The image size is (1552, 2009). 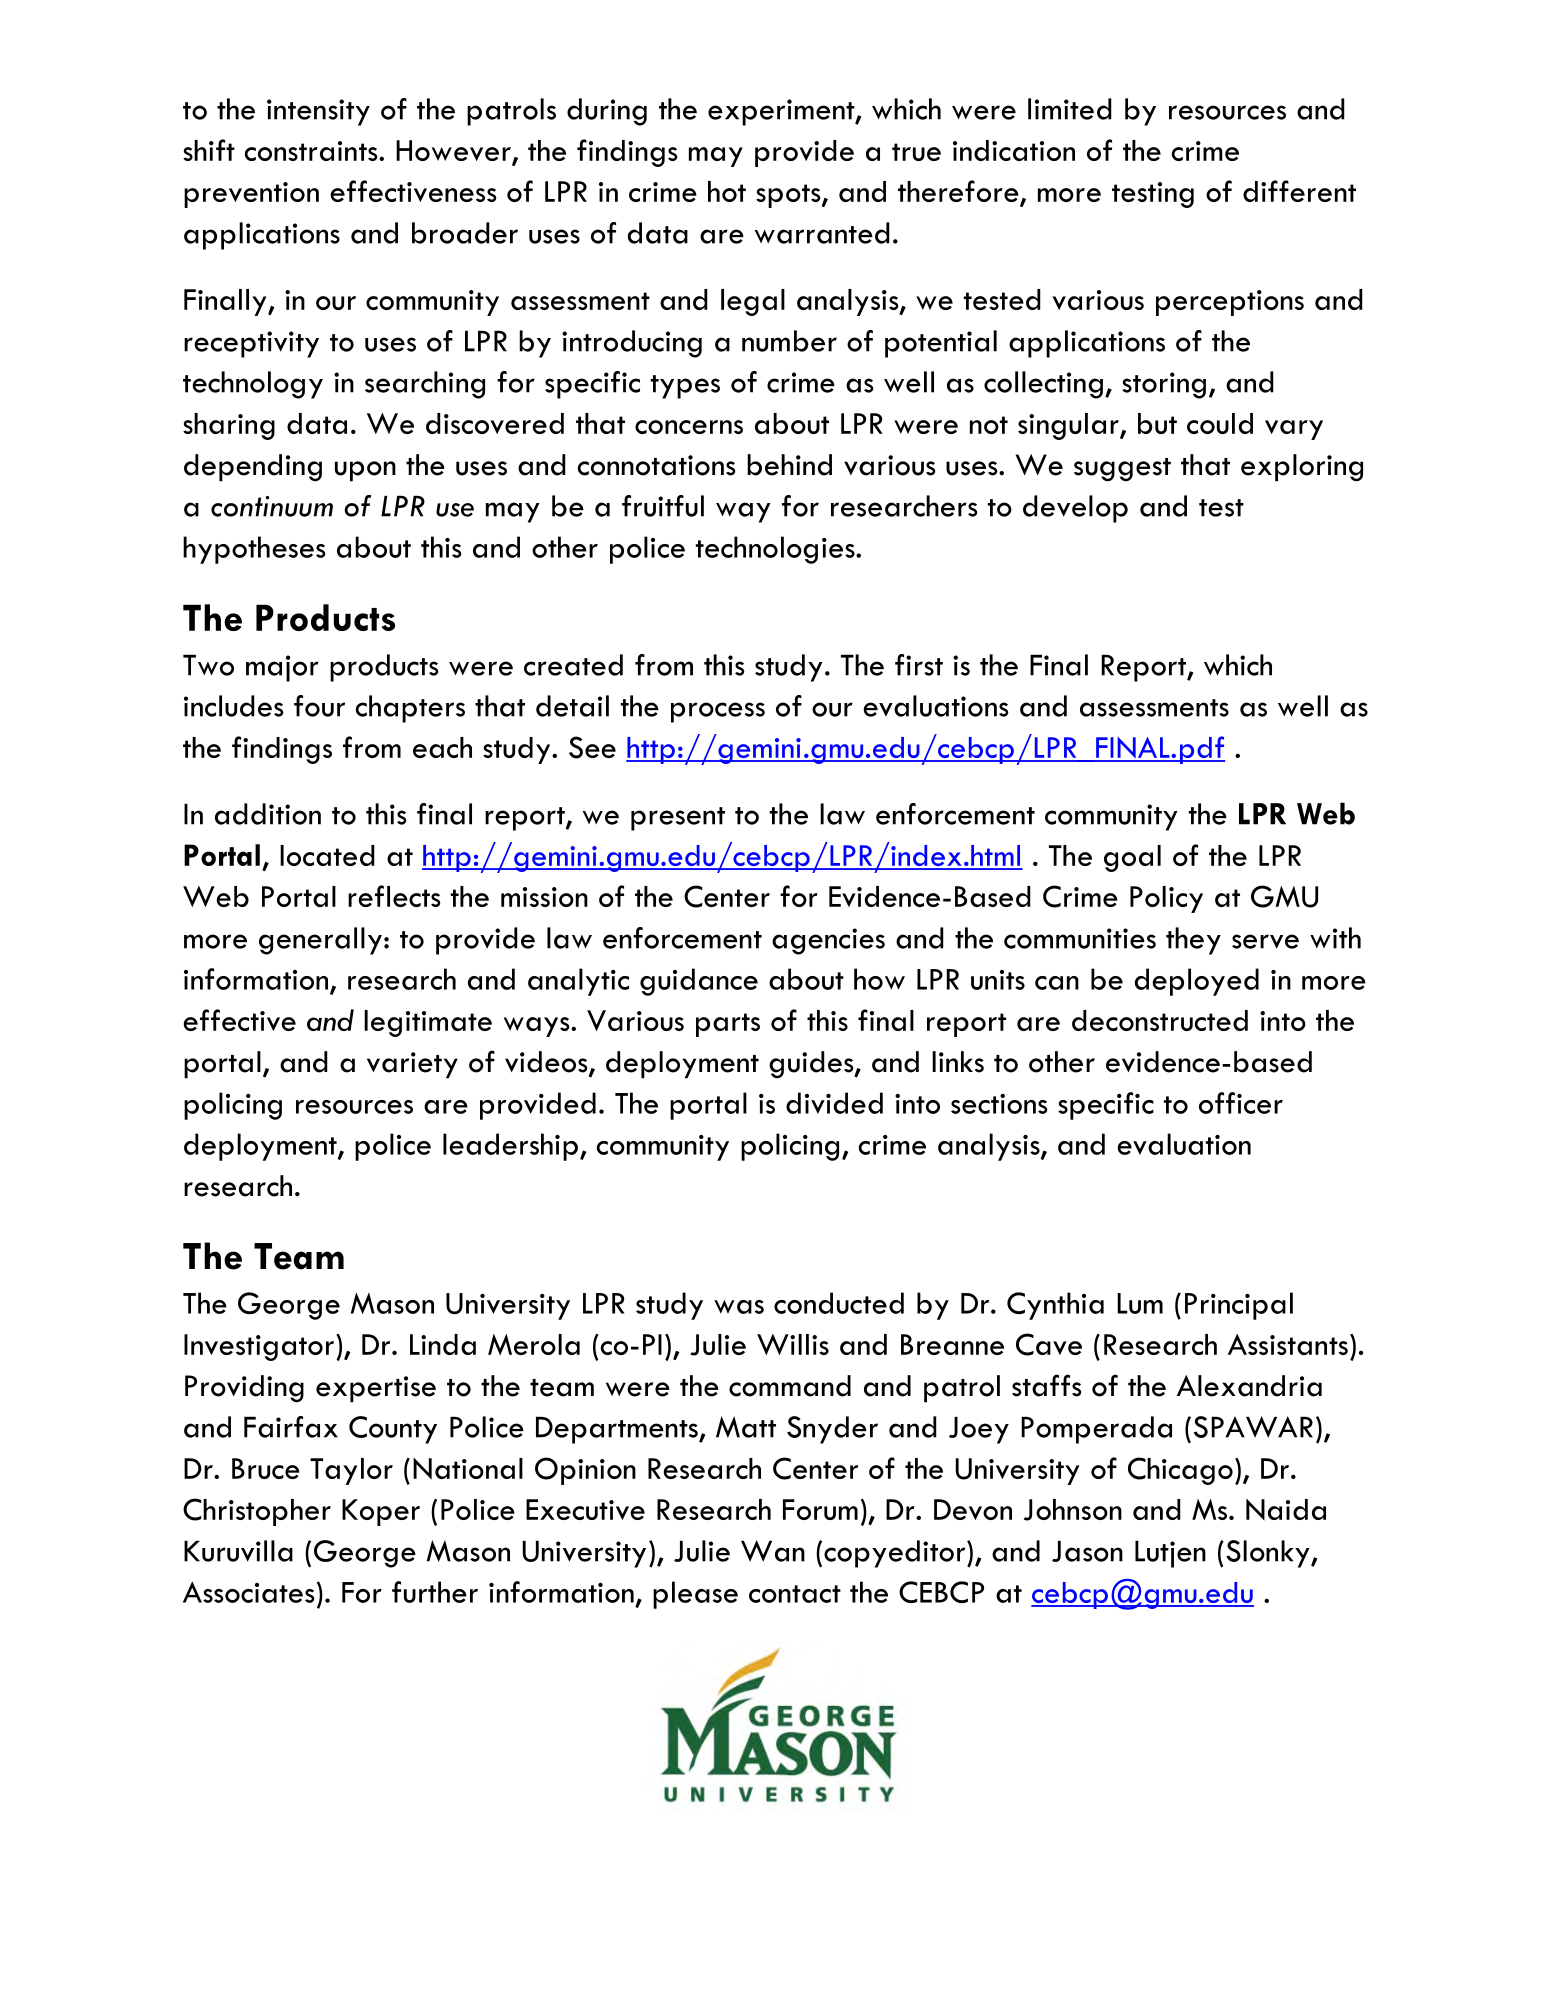 I want to click on suggest, so click(x=1122, y=470).
